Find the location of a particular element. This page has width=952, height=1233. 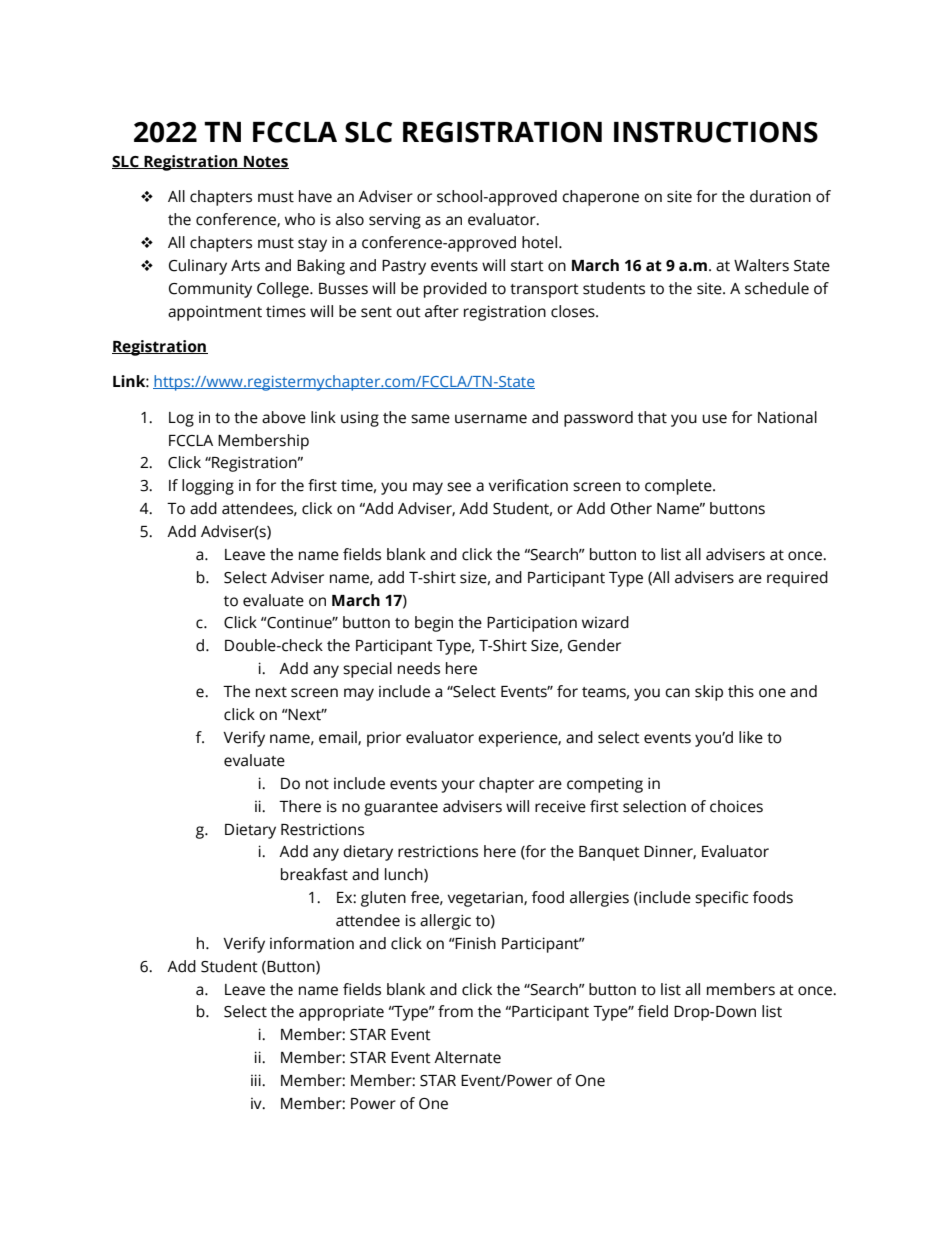

iii is located at coordinates (257, 1080).
